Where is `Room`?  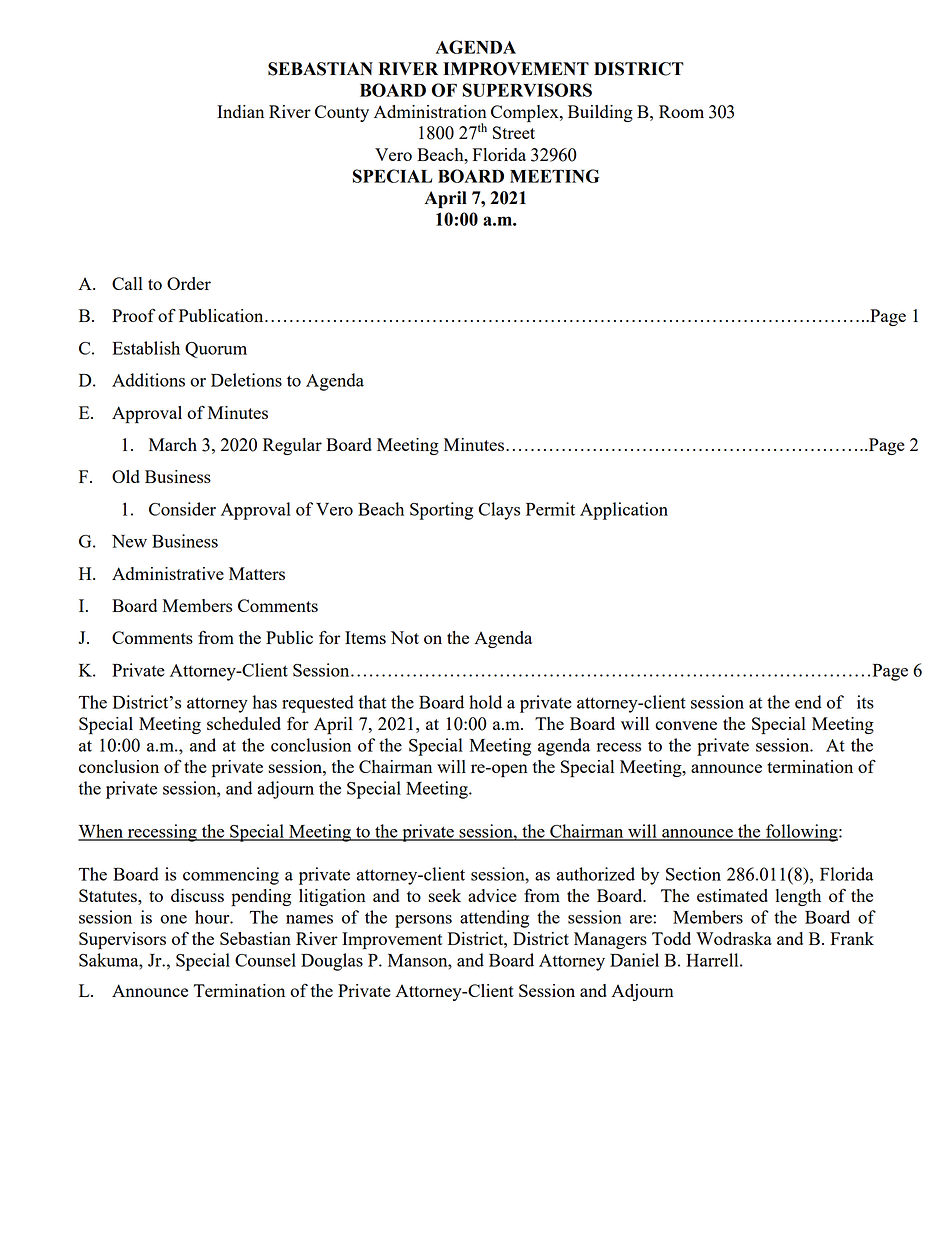 Room is located at coordinates (681, 111).
